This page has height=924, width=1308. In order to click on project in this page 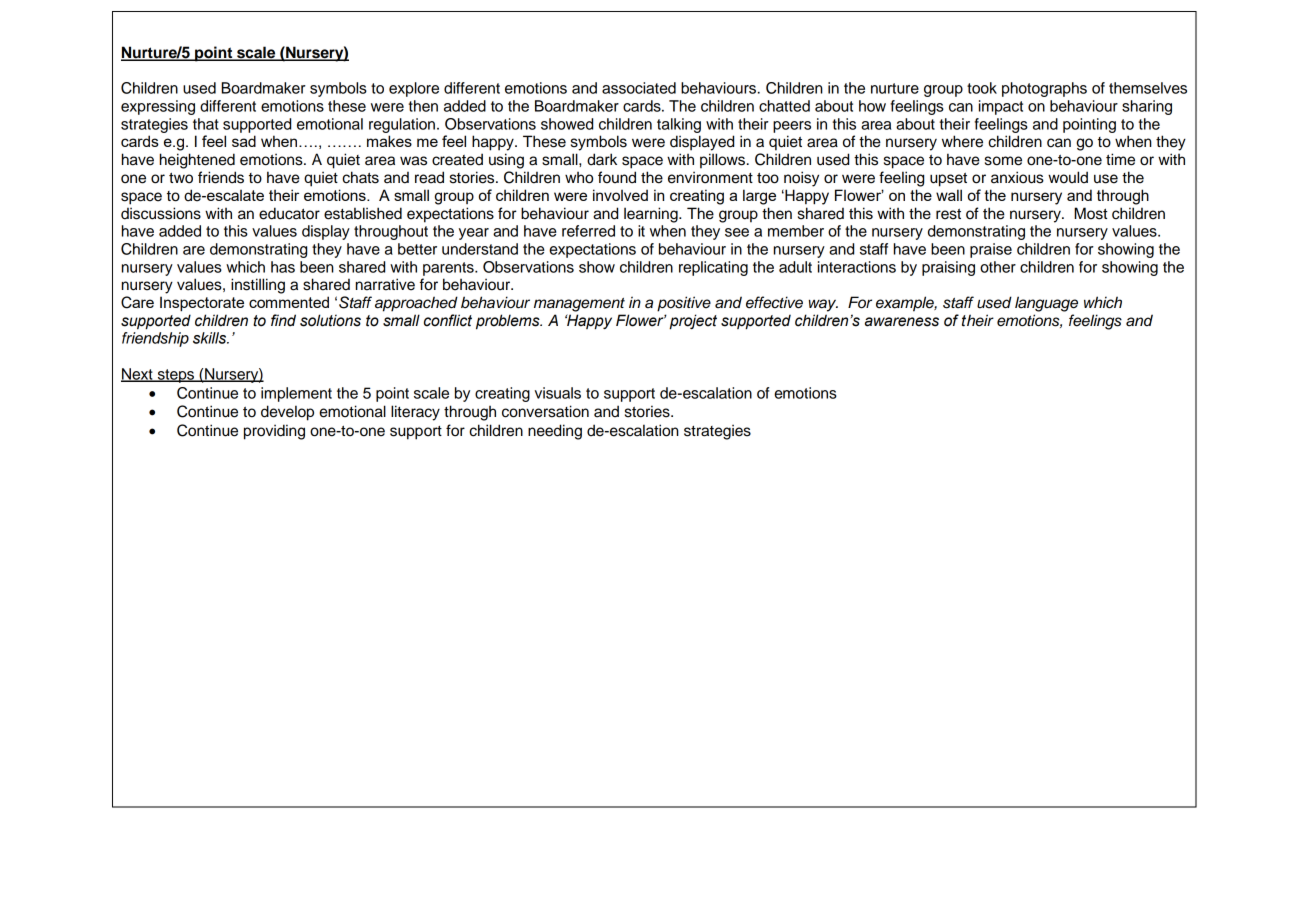, I will do `click(693, 322)`.
